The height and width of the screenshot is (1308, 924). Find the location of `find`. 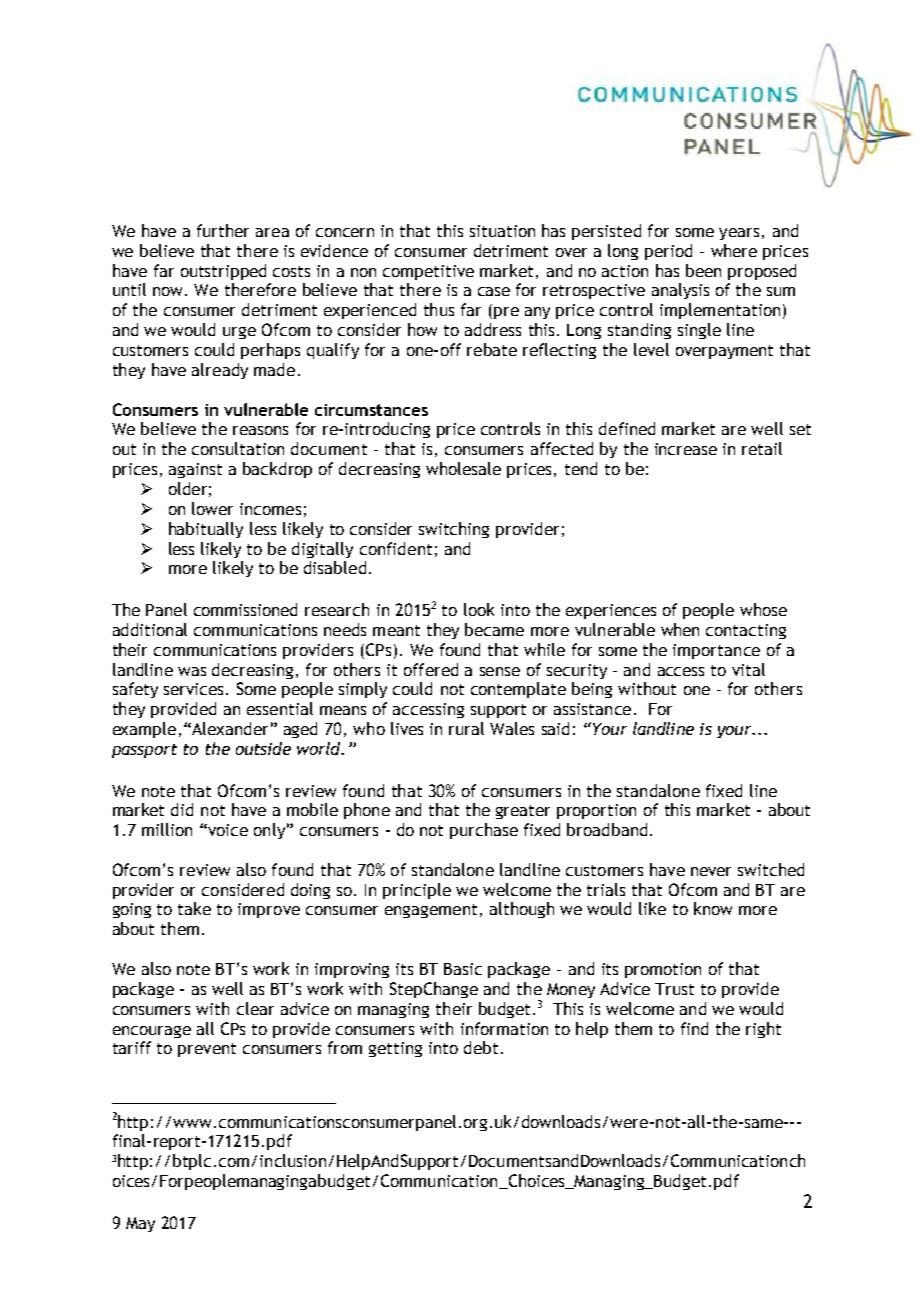

find is located at coordinates (694, 1028).
